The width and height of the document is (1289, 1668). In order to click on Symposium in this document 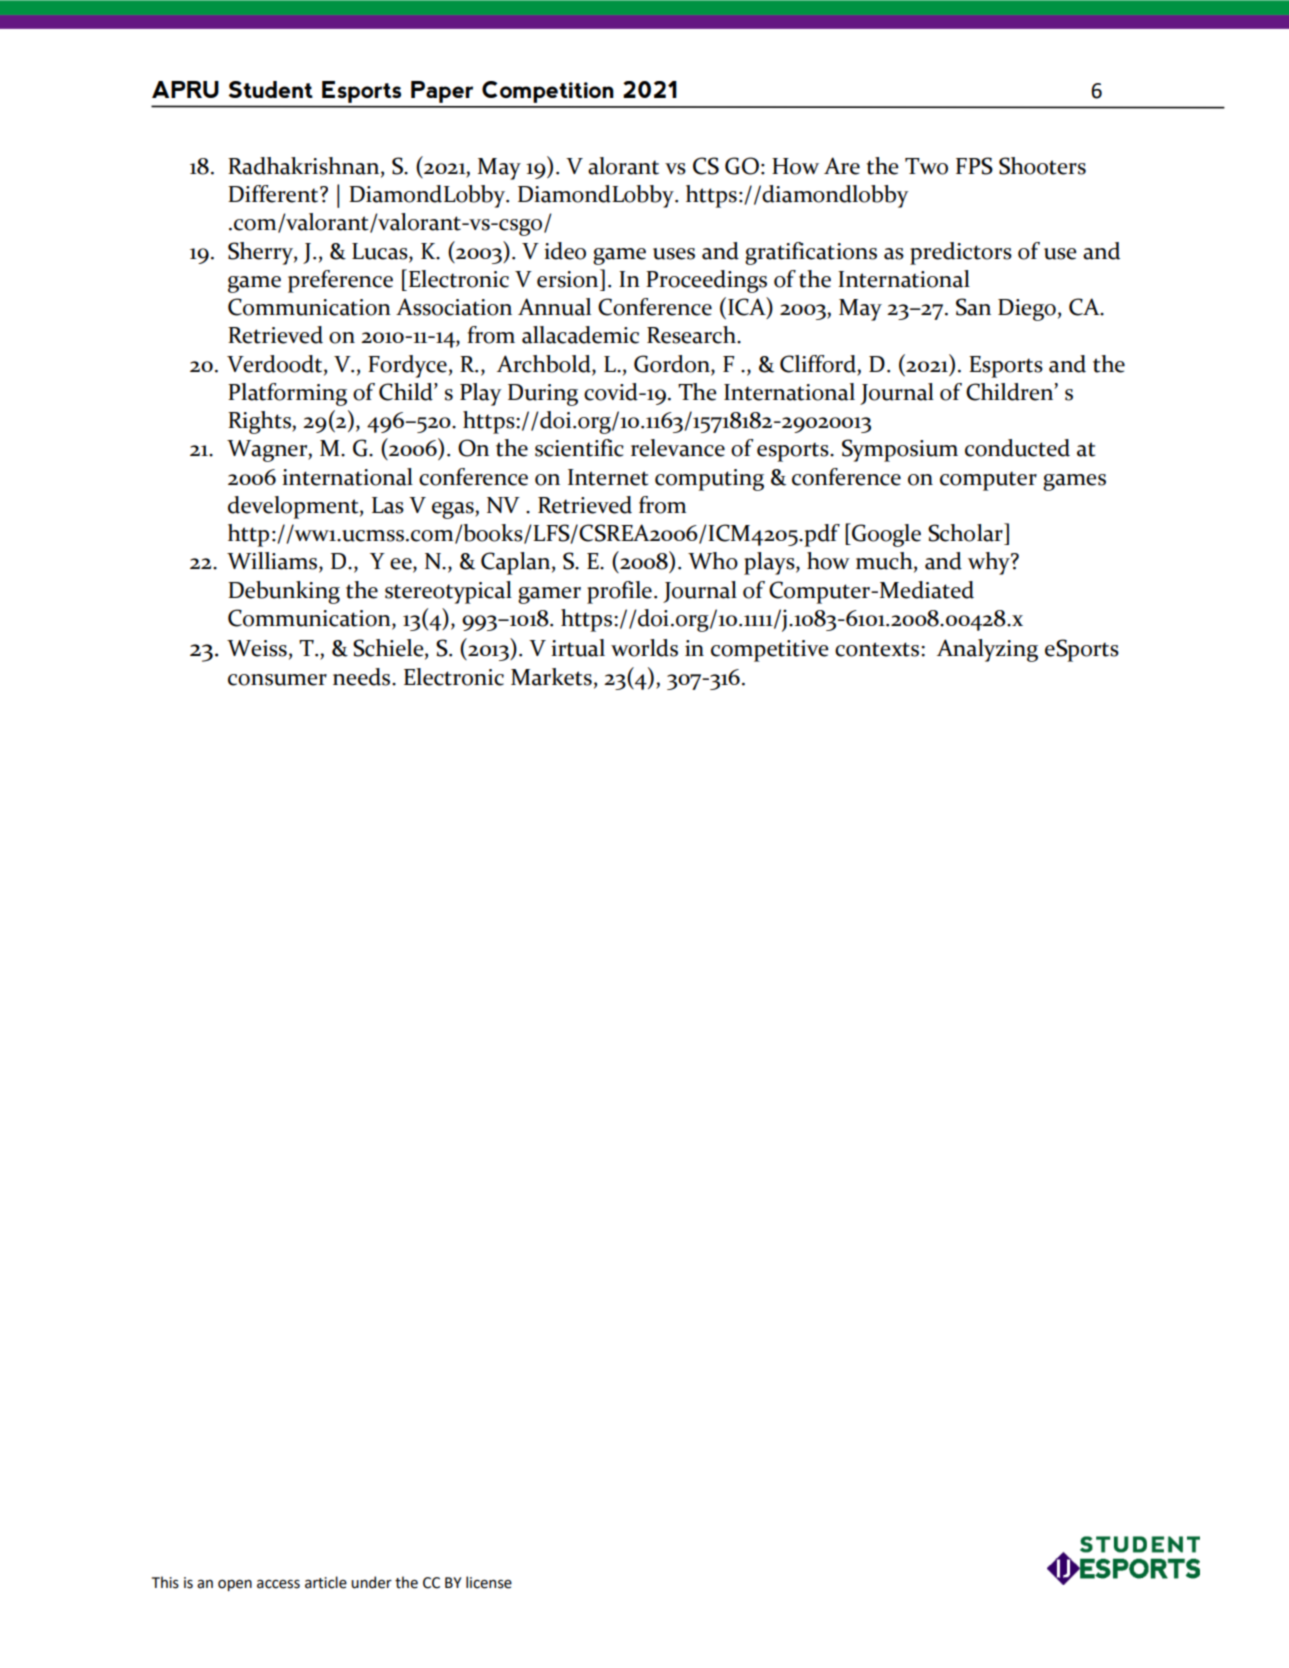, I will do `click(900, 450)`.
